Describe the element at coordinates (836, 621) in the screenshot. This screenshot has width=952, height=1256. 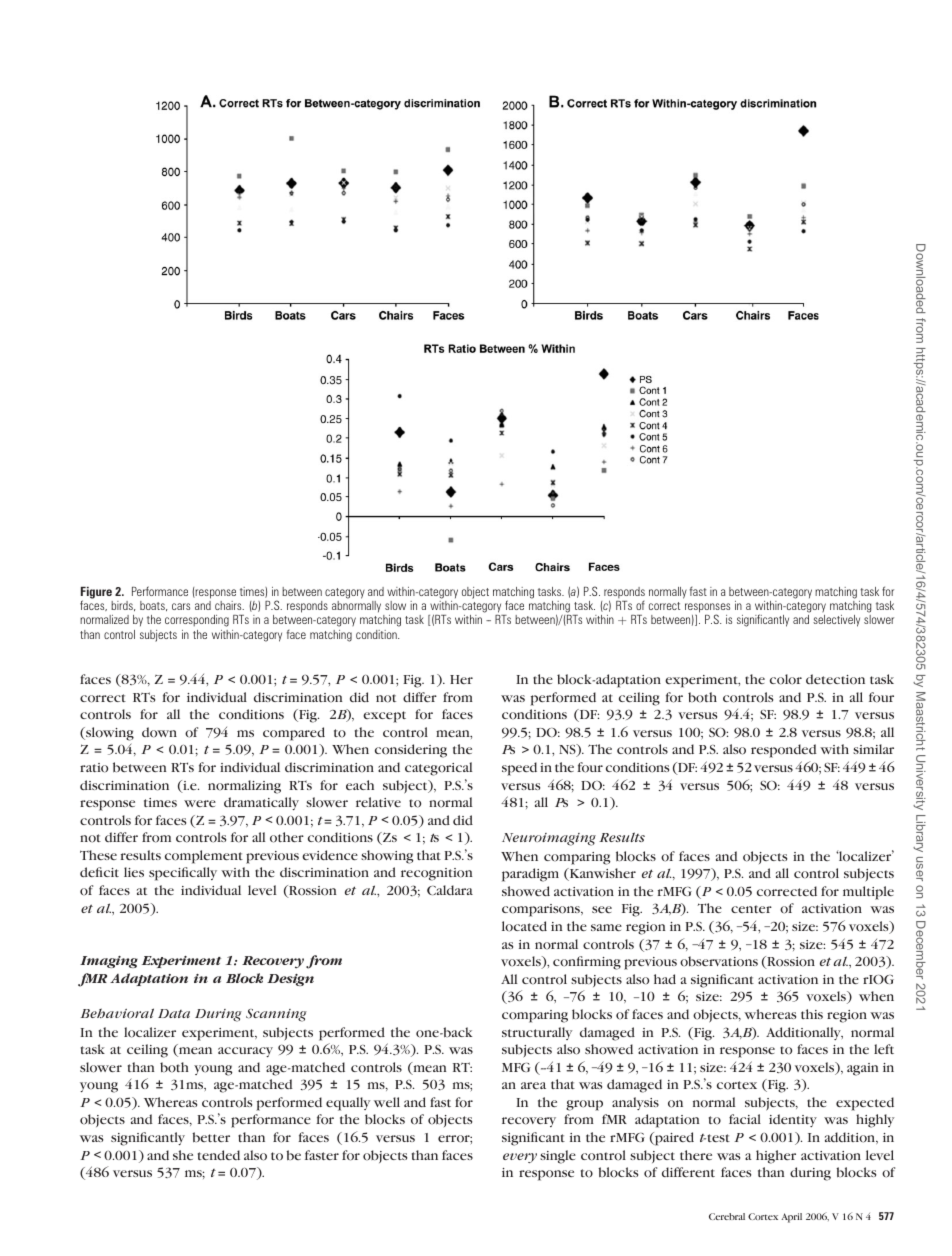
I see `selectively` at that location.
